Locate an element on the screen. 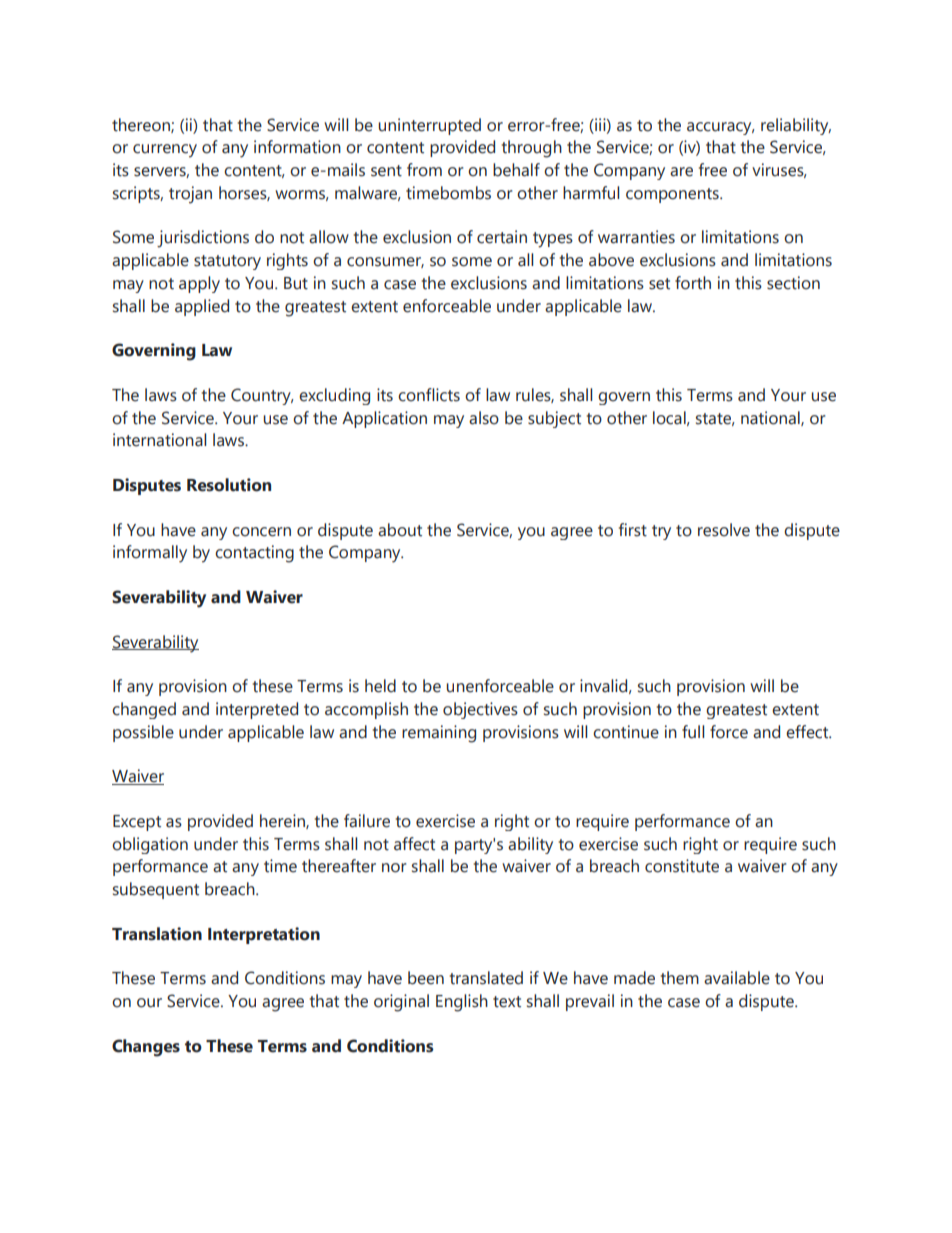 This screenshot has height=1233, width=952. components is located at coordinates (673, 195).
